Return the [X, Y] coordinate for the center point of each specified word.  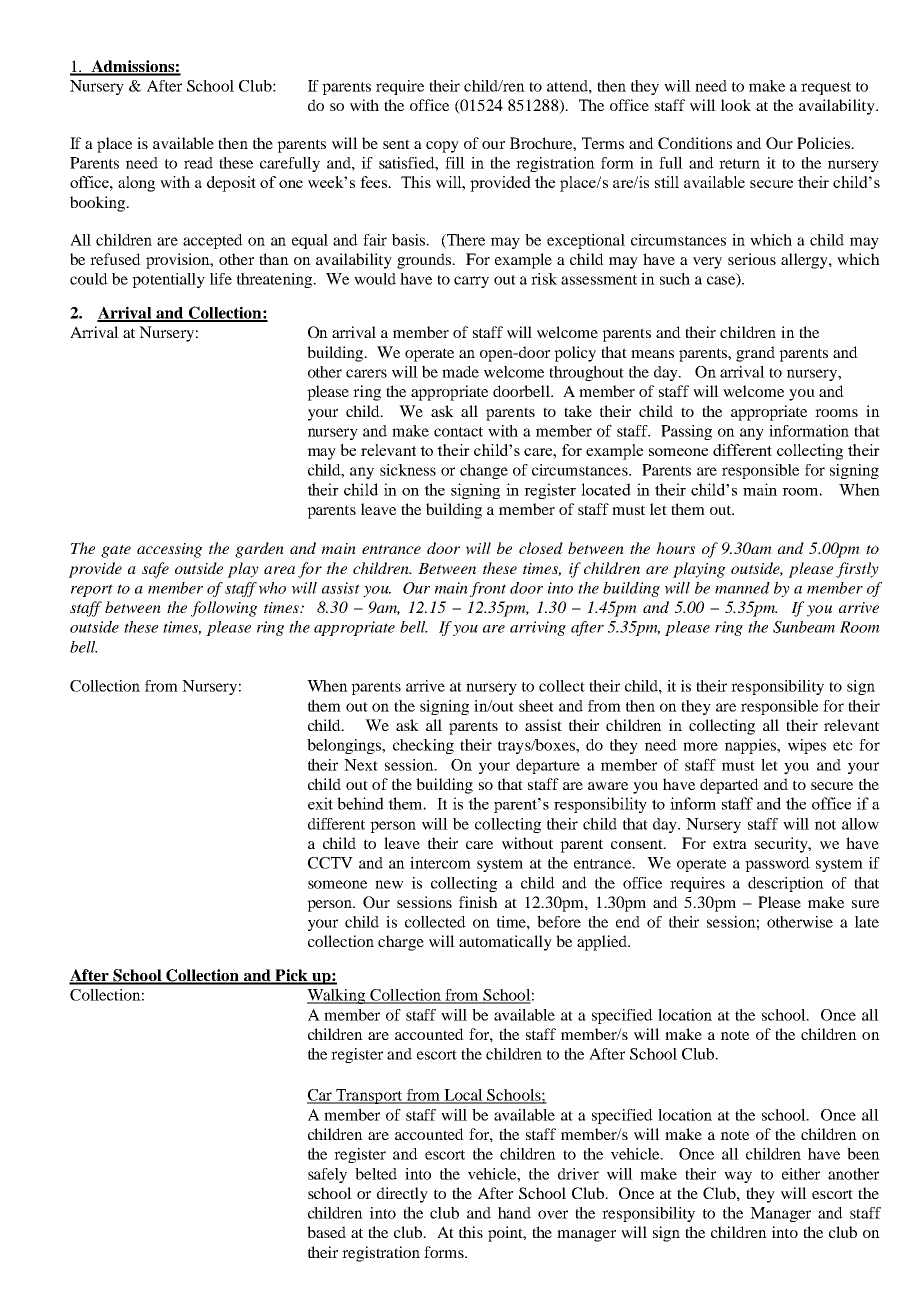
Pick [291, 976]
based [326, 1232]
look [736, 105]
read [198, 163]
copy [442, 147]
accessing [169, 550]
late [867, 922]
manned [742, 588]
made [460, 372]
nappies [751, 746]
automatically [505, 943]
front [488, 589]
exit [320, 803]
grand [755, 354]
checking [423, 746]
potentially [168, 280]
